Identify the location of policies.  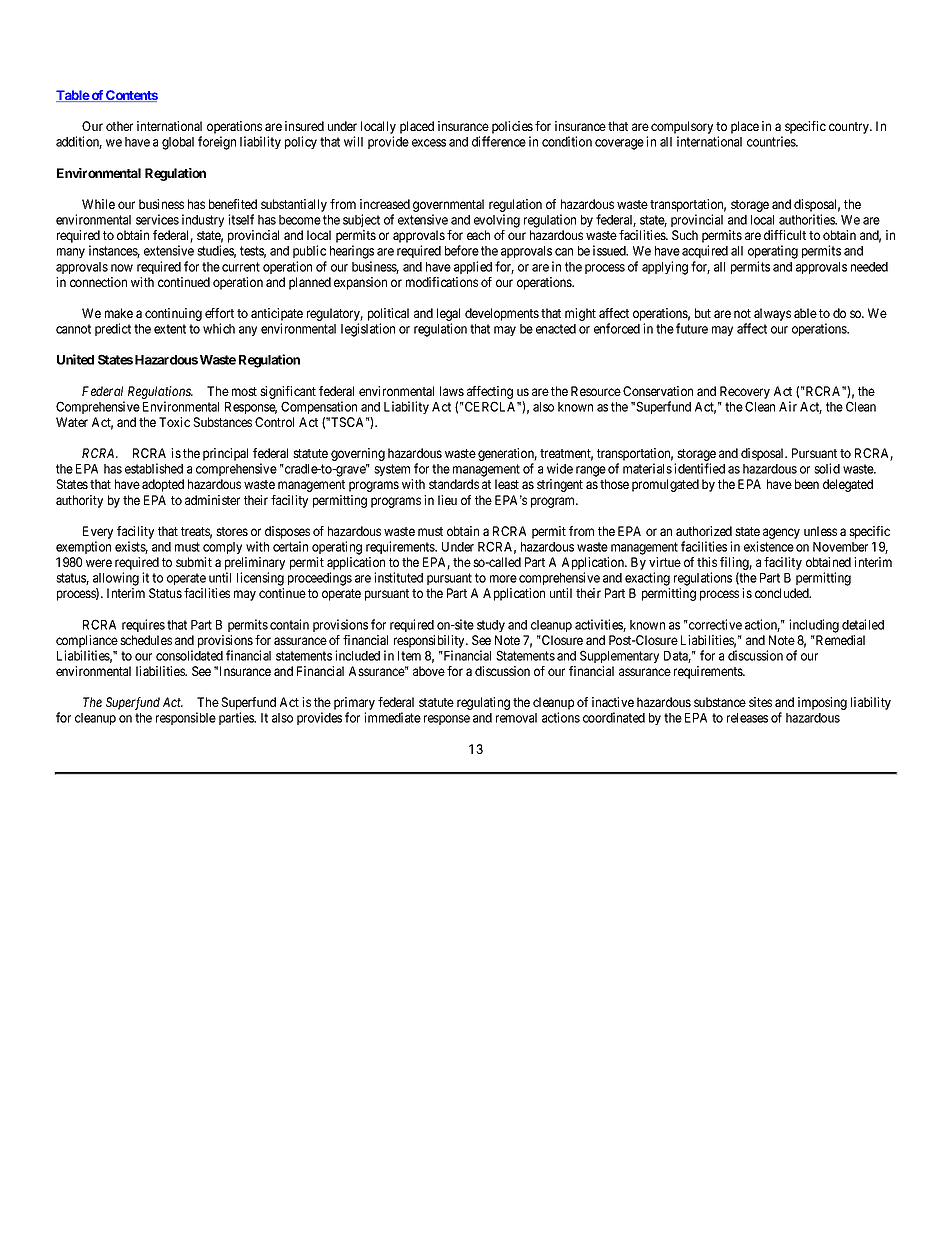
(511, 129).
